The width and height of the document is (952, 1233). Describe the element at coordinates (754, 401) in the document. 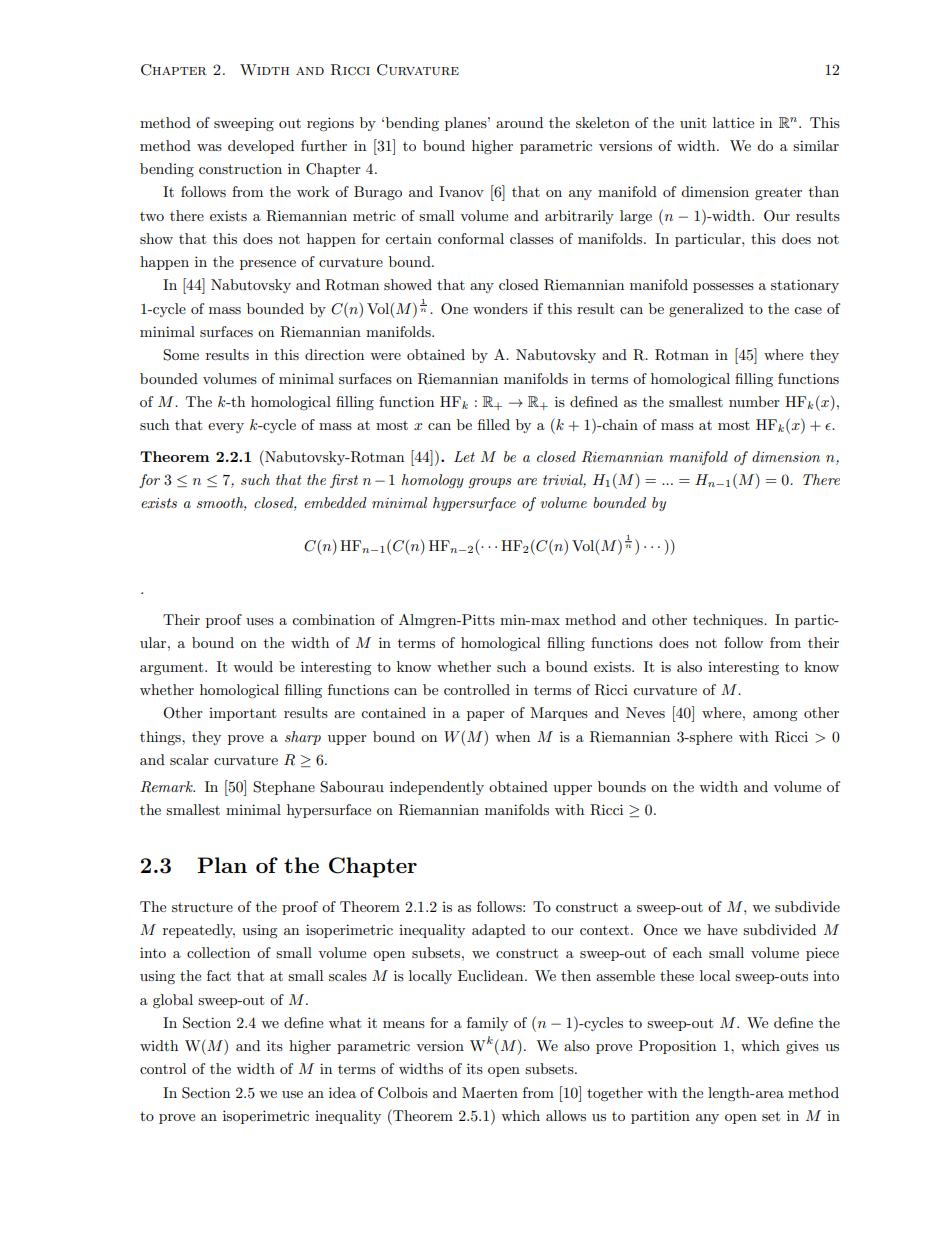

I see `number` at that location.
